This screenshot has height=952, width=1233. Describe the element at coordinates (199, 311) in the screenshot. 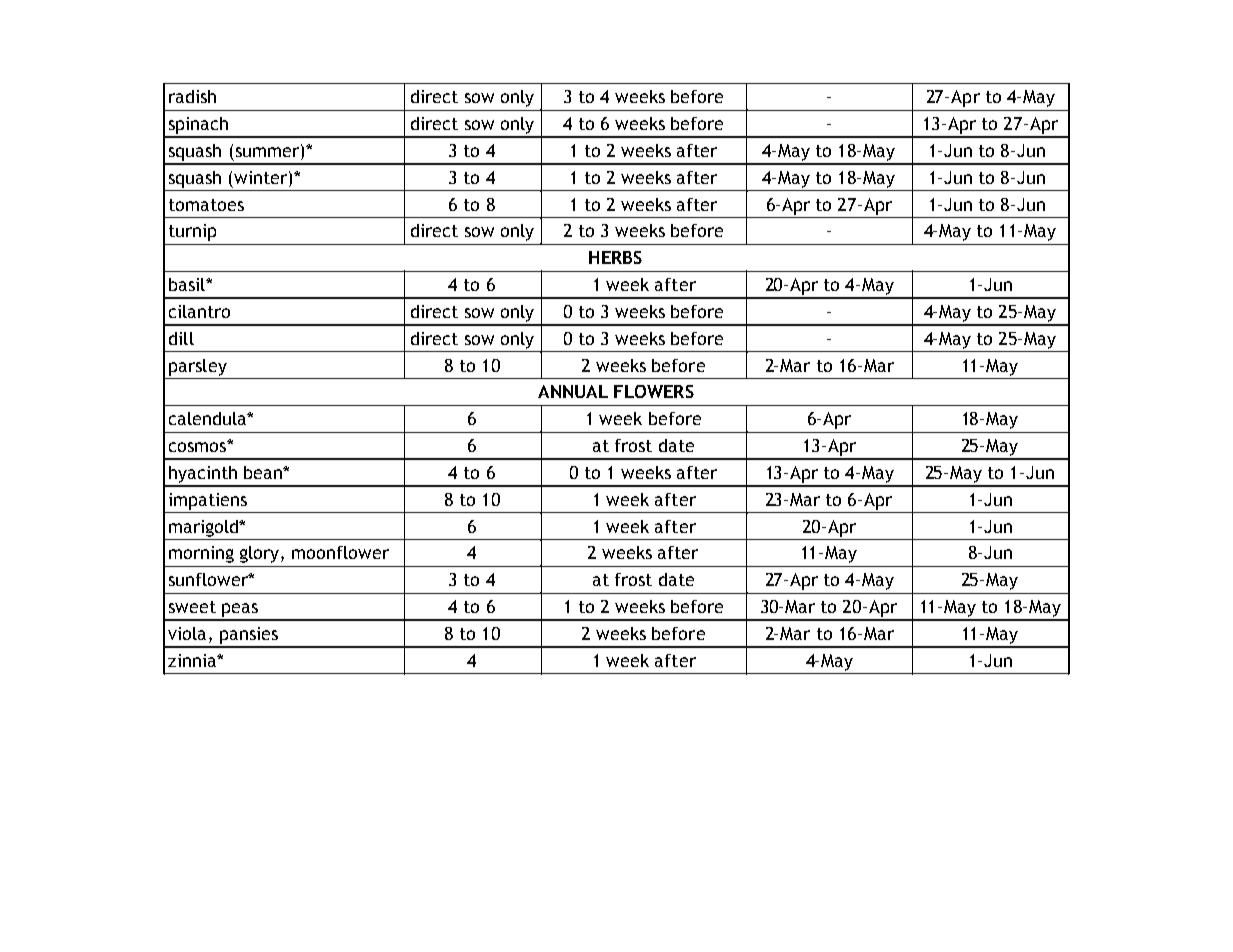

I see `cilantro` at that location.
